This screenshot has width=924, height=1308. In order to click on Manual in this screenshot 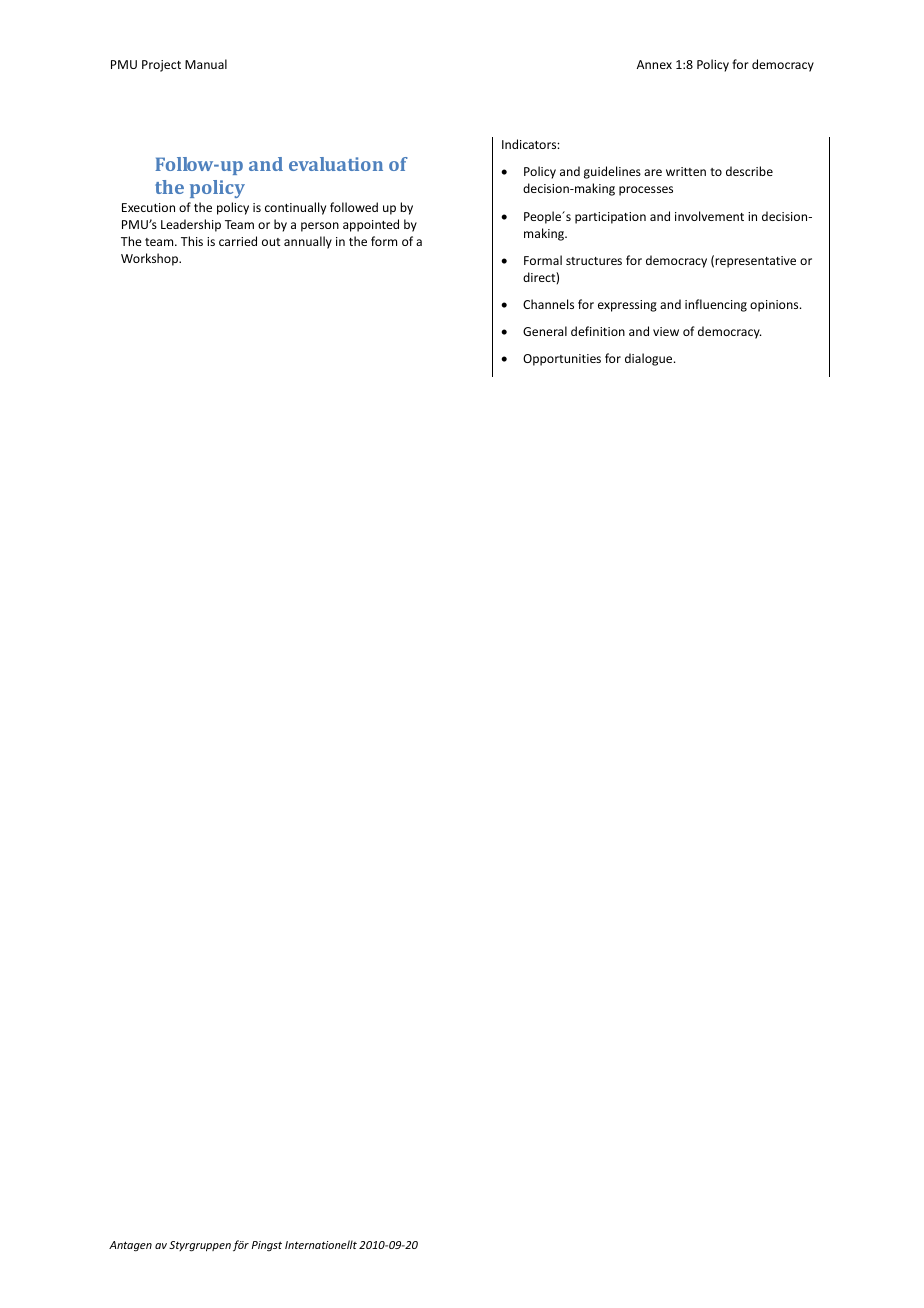, I will do `click(206, 64)`.
